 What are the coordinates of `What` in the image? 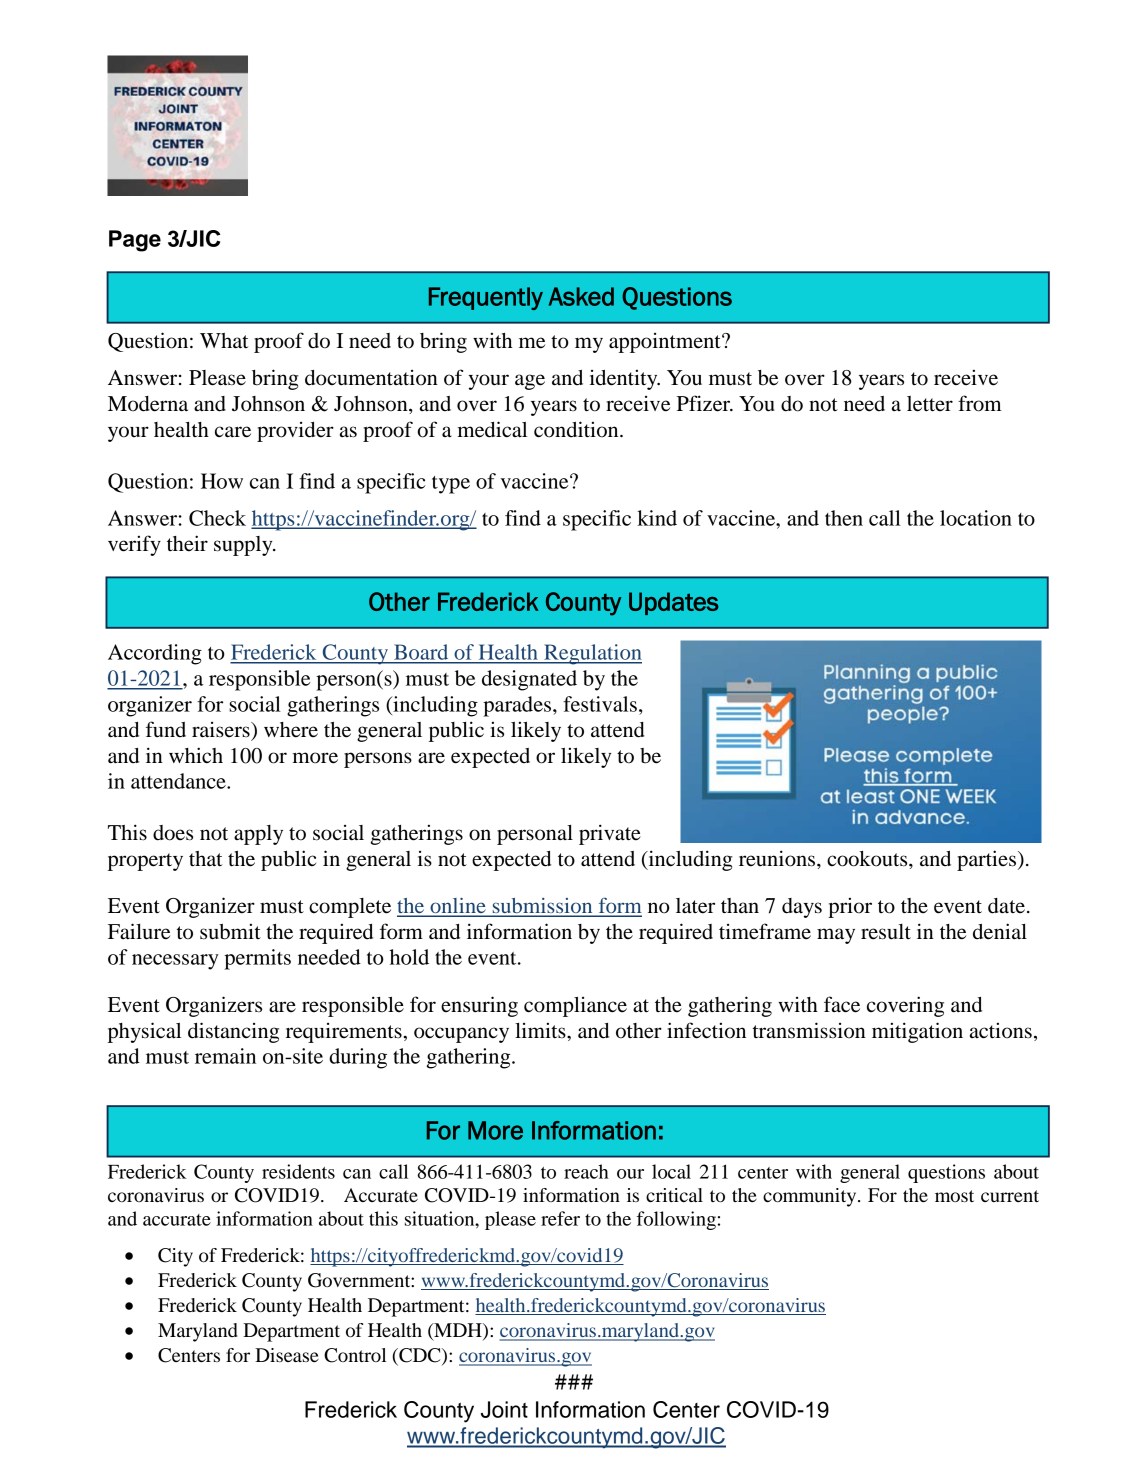 It's located at (224, 341).
